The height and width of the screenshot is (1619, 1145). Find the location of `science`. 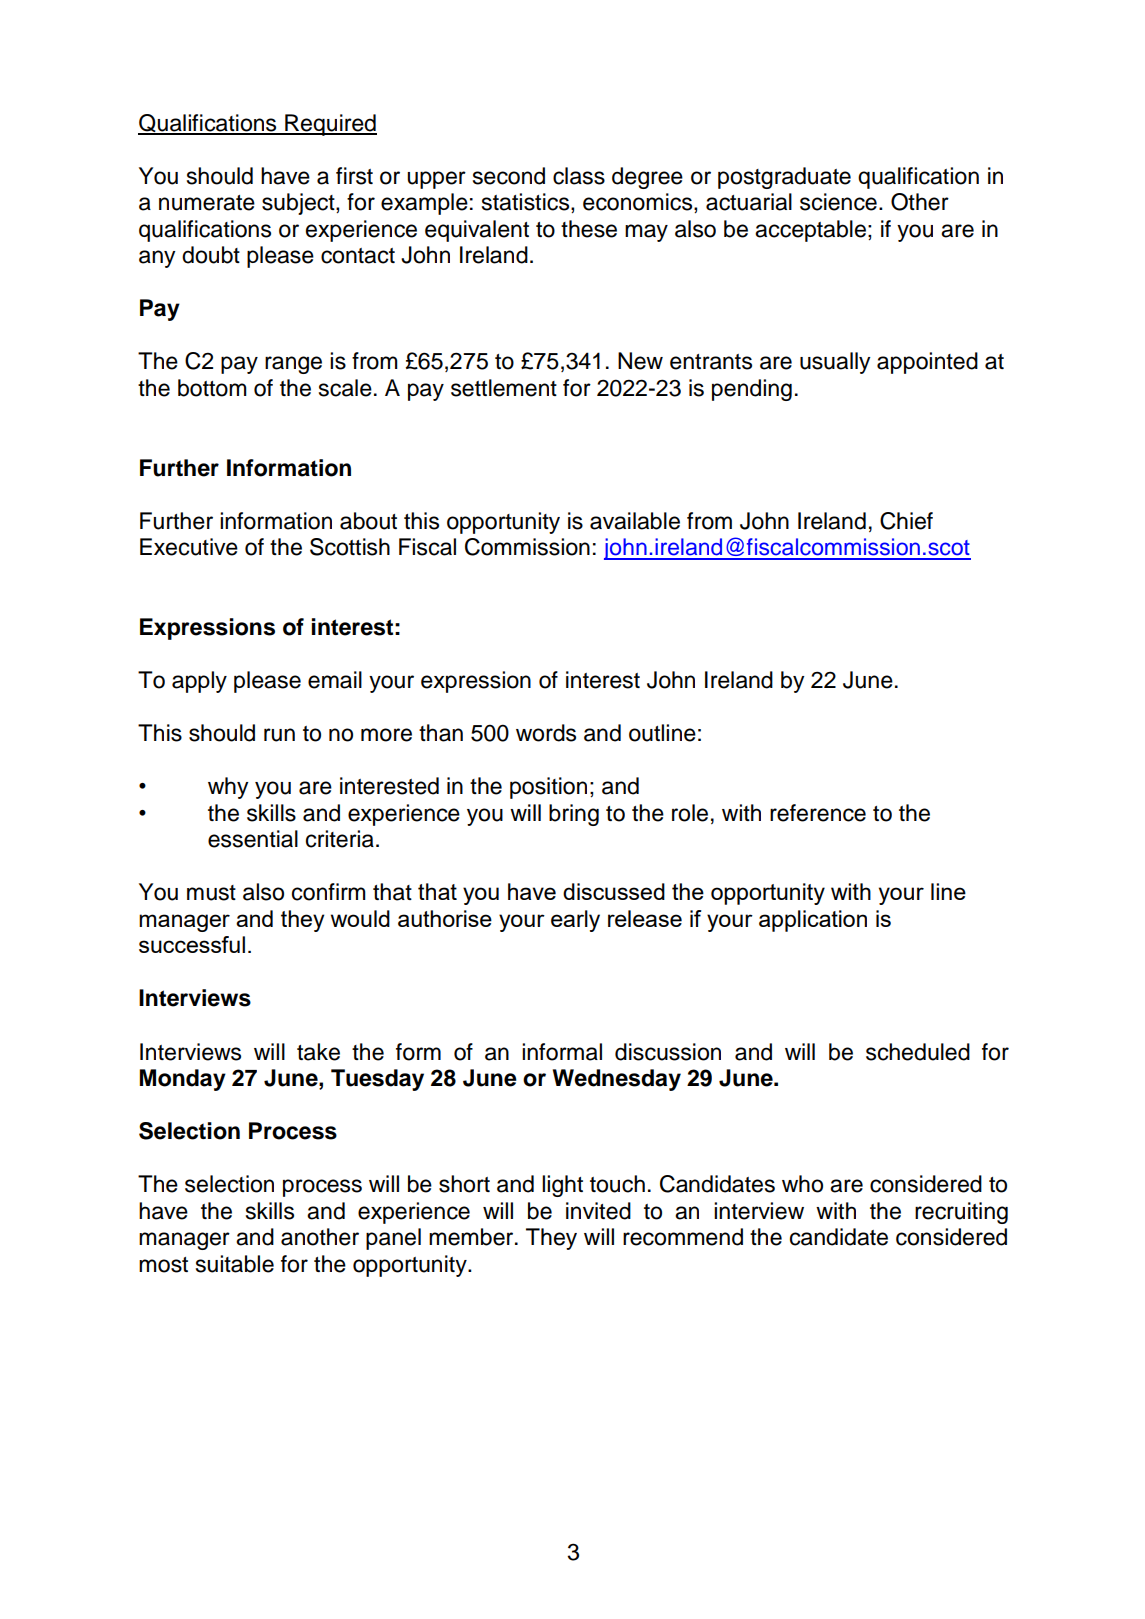

science is located at coordinates (838, 202).
